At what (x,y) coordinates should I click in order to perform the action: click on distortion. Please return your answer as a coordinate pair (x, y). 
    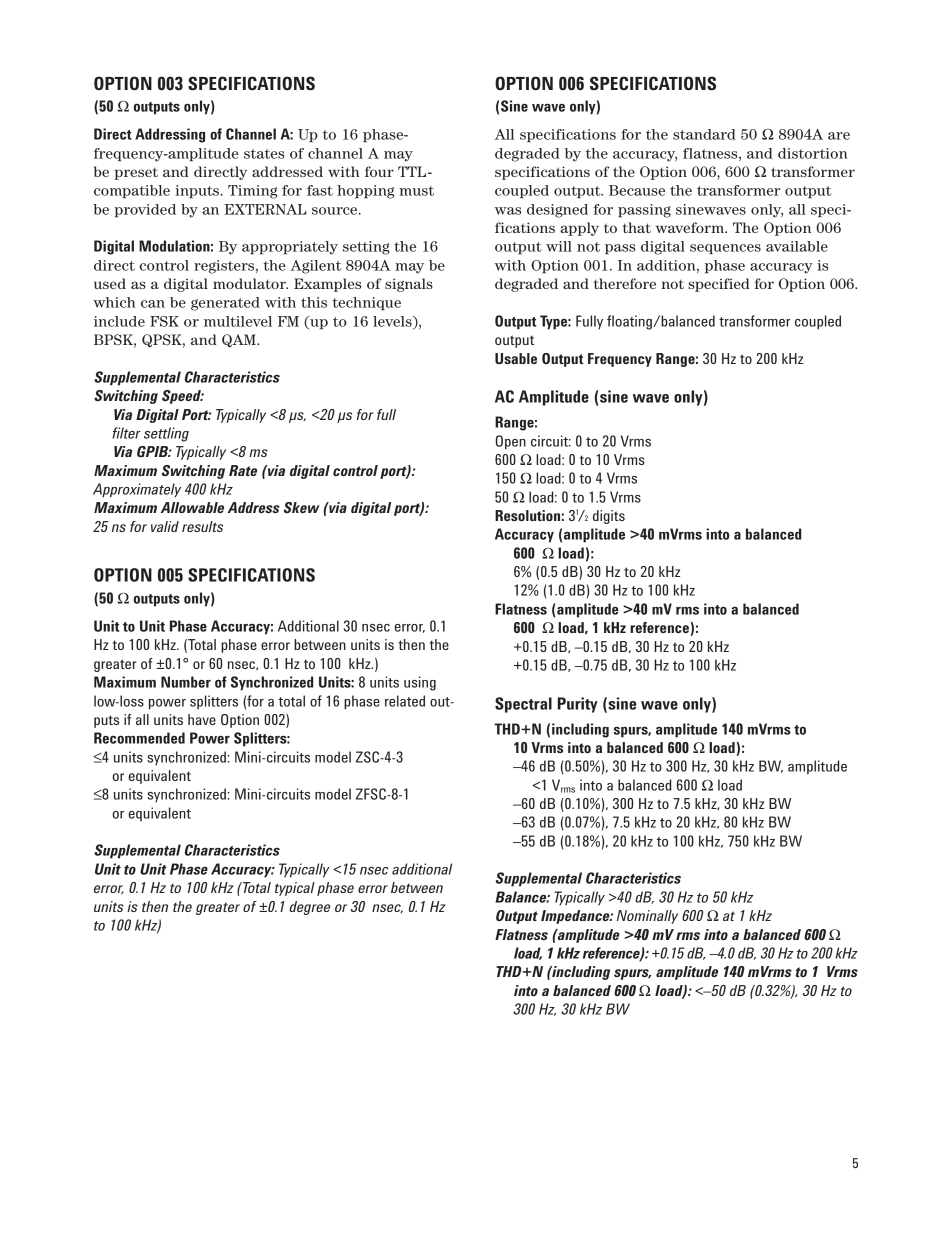
    Looking at the image, I should click on (813, 153).
